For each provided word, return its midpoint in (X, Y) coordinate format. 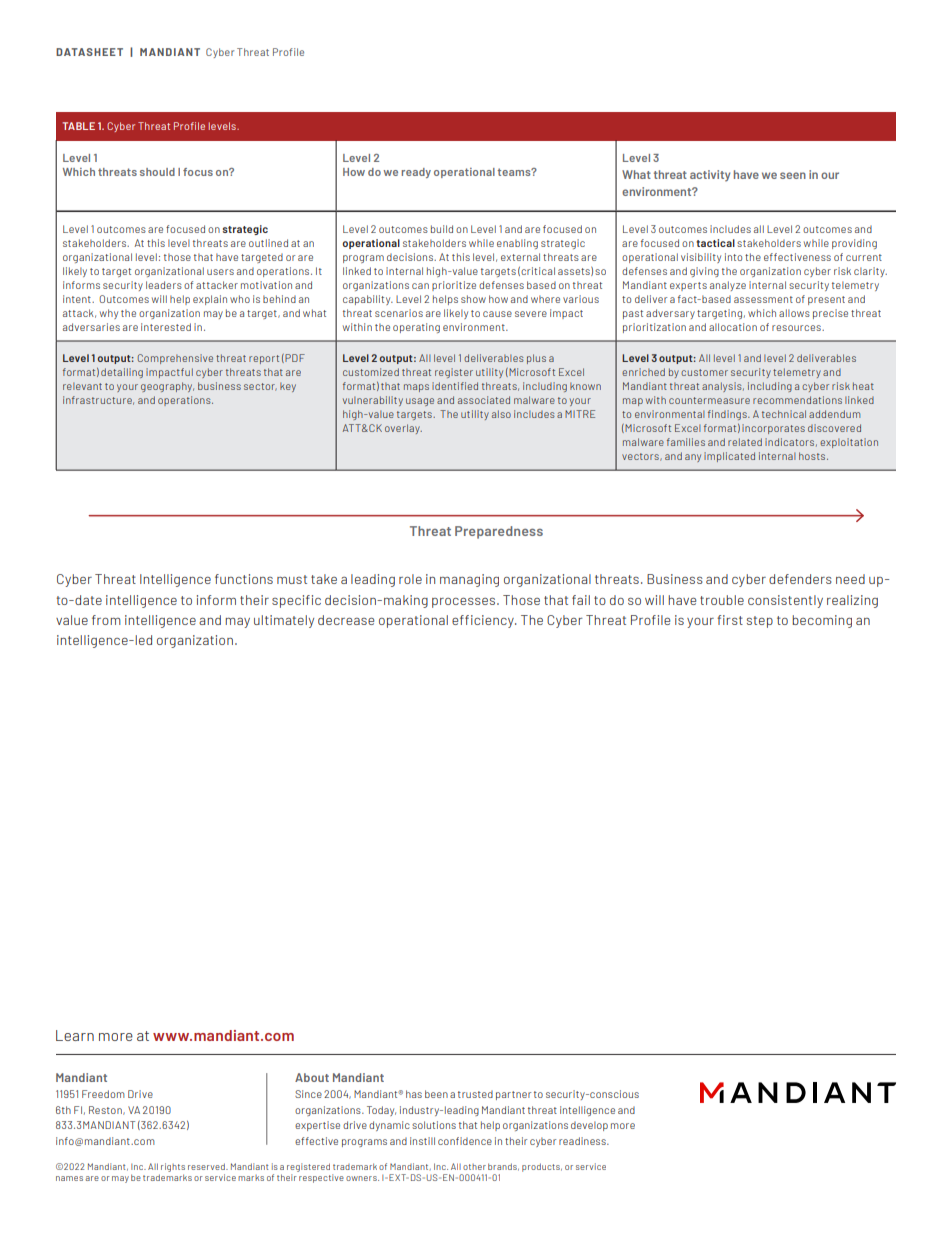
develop (589, 1126)
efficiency (484, 621)
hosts (813, 456)
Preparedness (499, 532)
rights (173, 1167)
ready (416, 173)
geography (167, 387)
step (760, 622)
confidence (465, 1141)
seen (793, 175)
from (106, 620)
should (157, 172)
